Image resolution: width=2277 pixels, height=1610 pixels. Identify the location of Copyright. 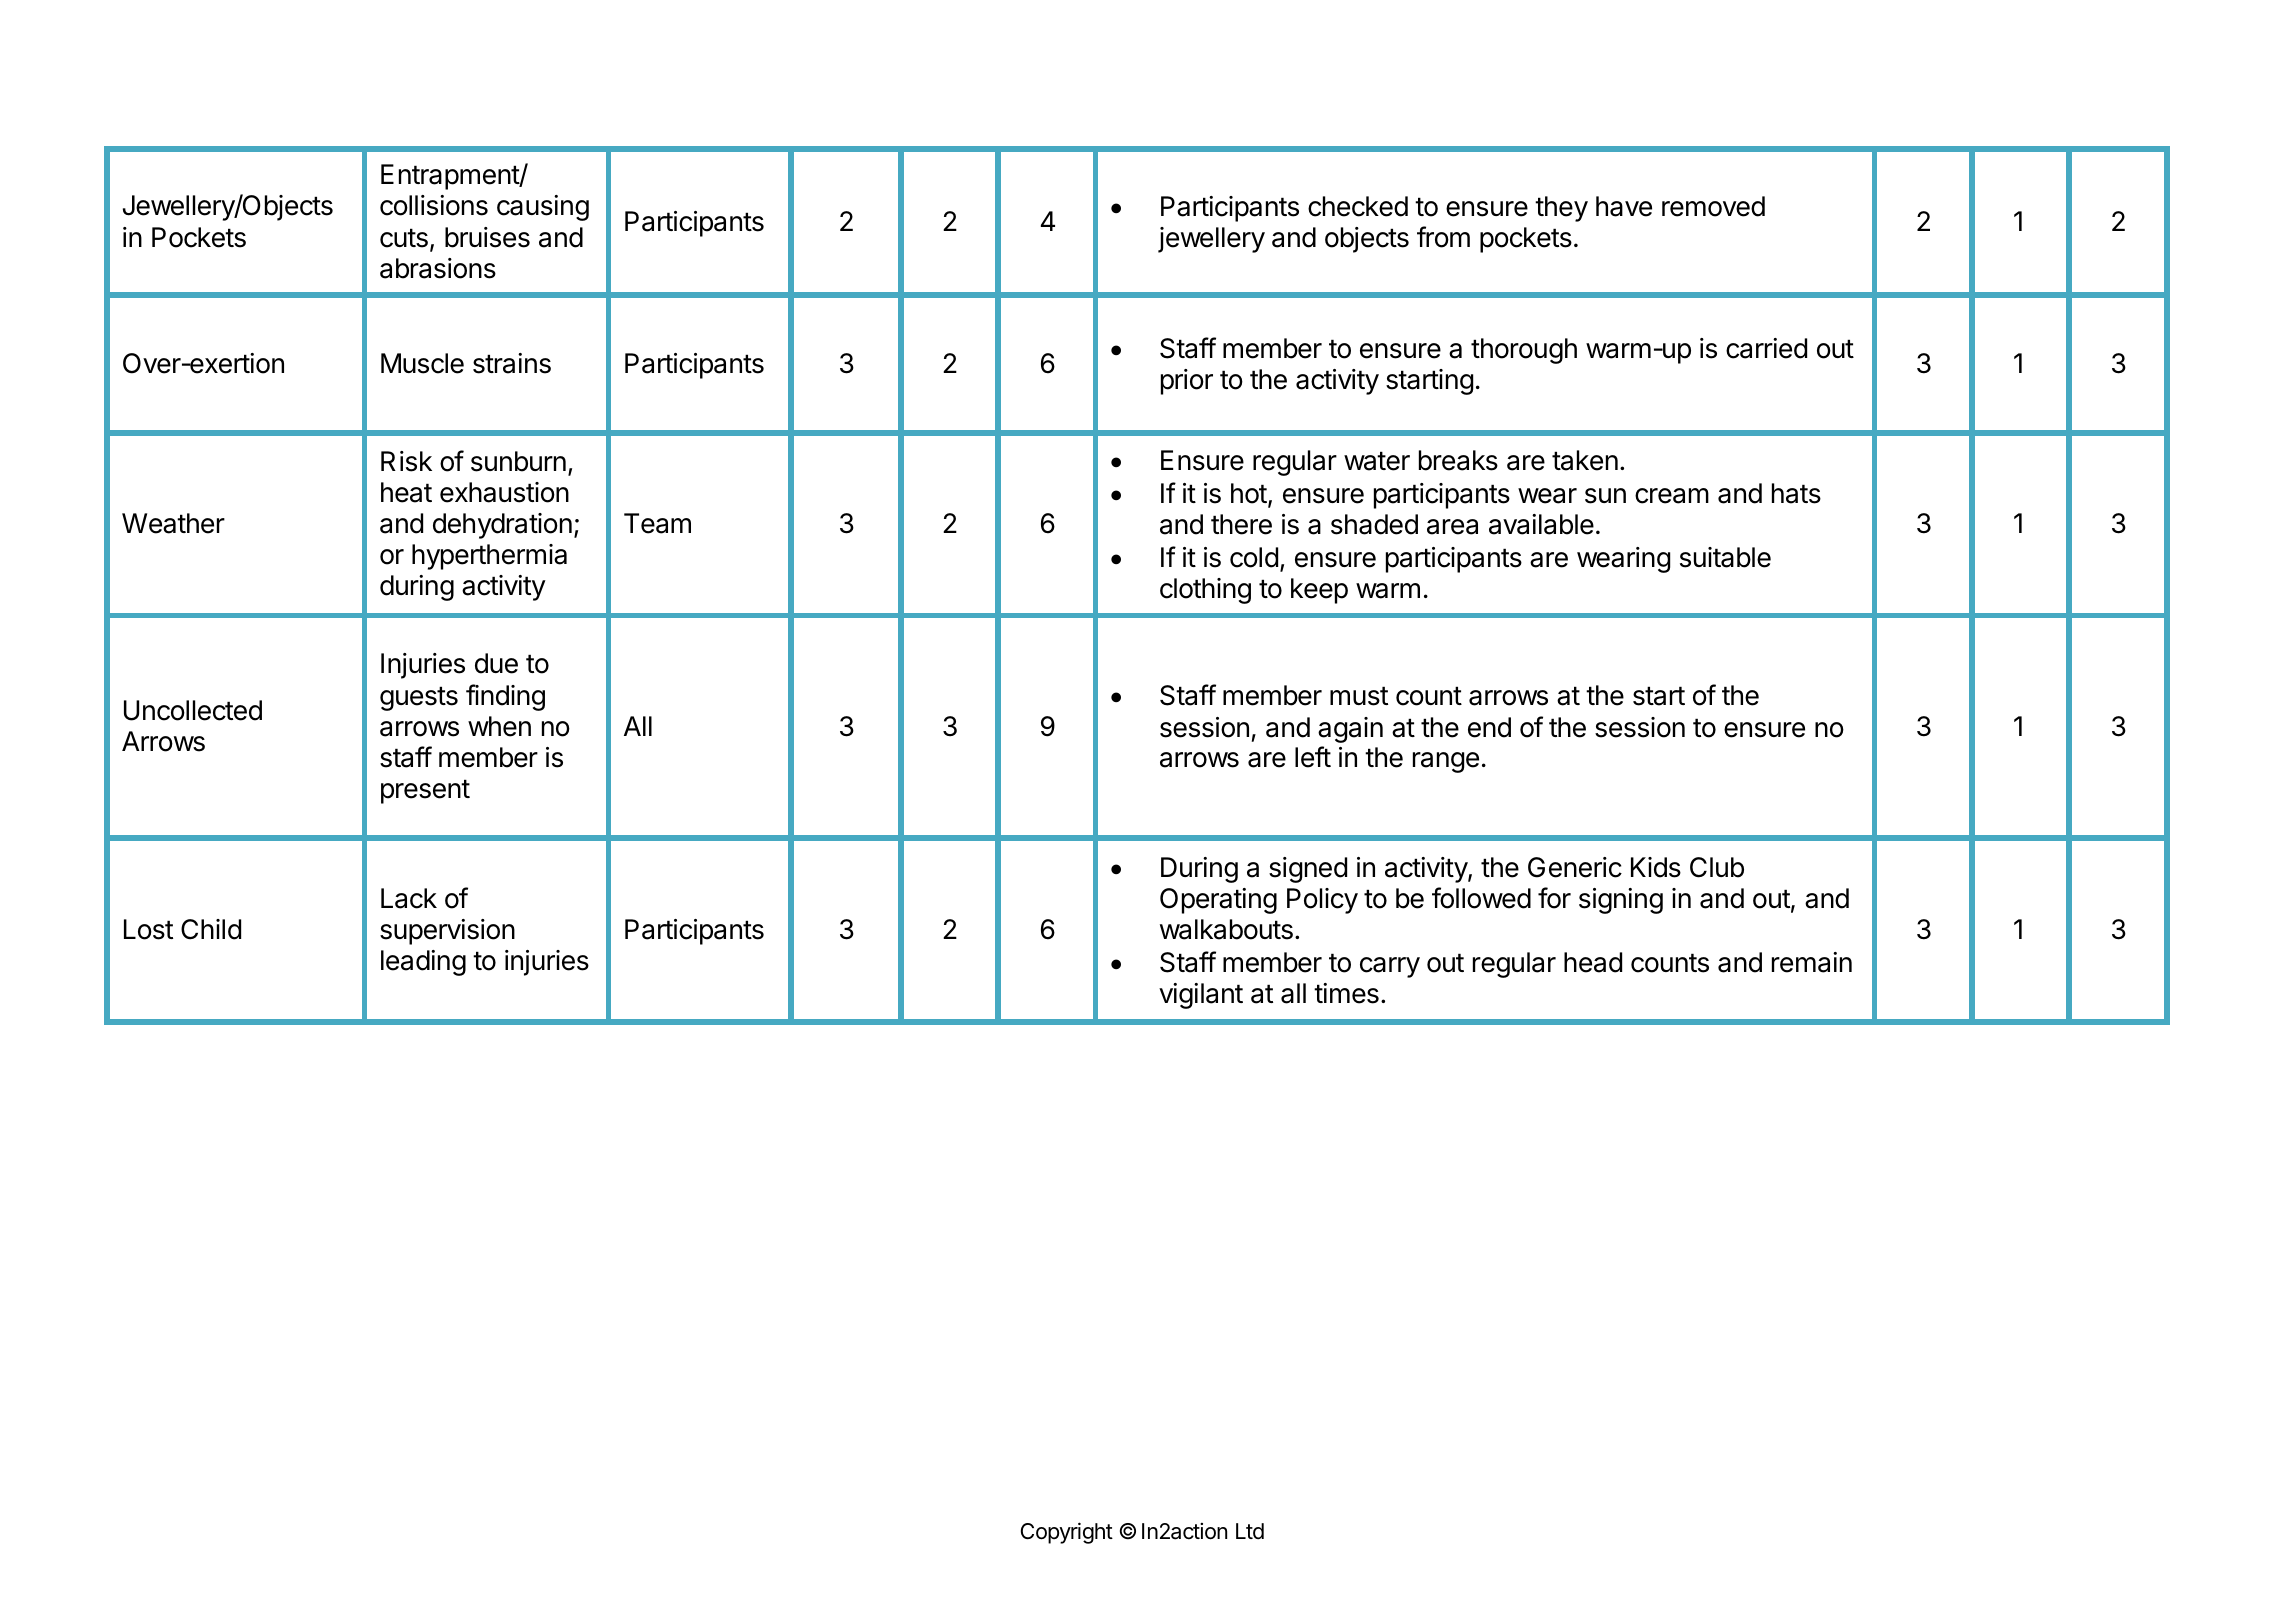
(1067, 1533).
